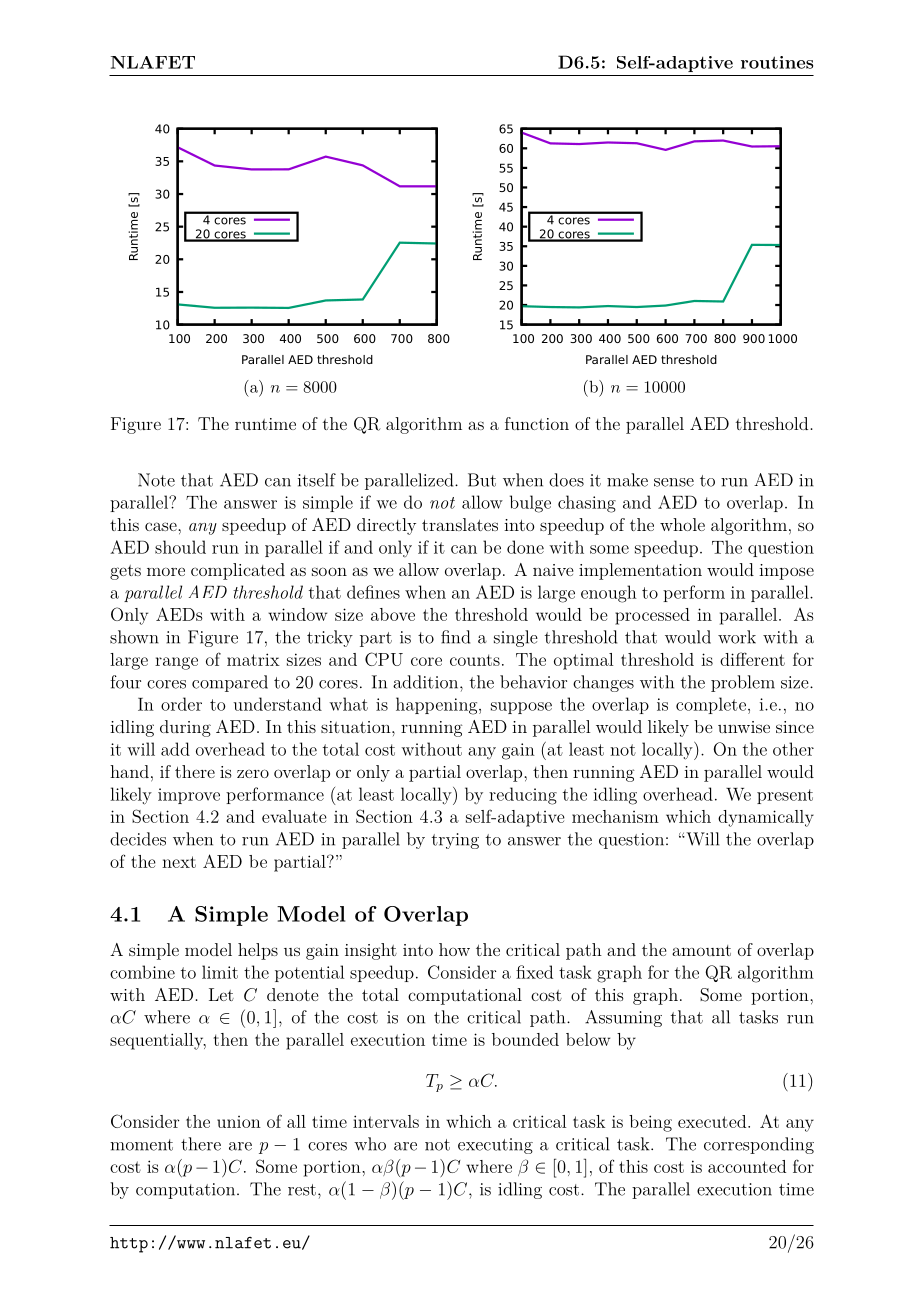 The image size is (924, 1308). Describe the element at coordinates (179, 862) in the screenshot. I see `next` at that location.
